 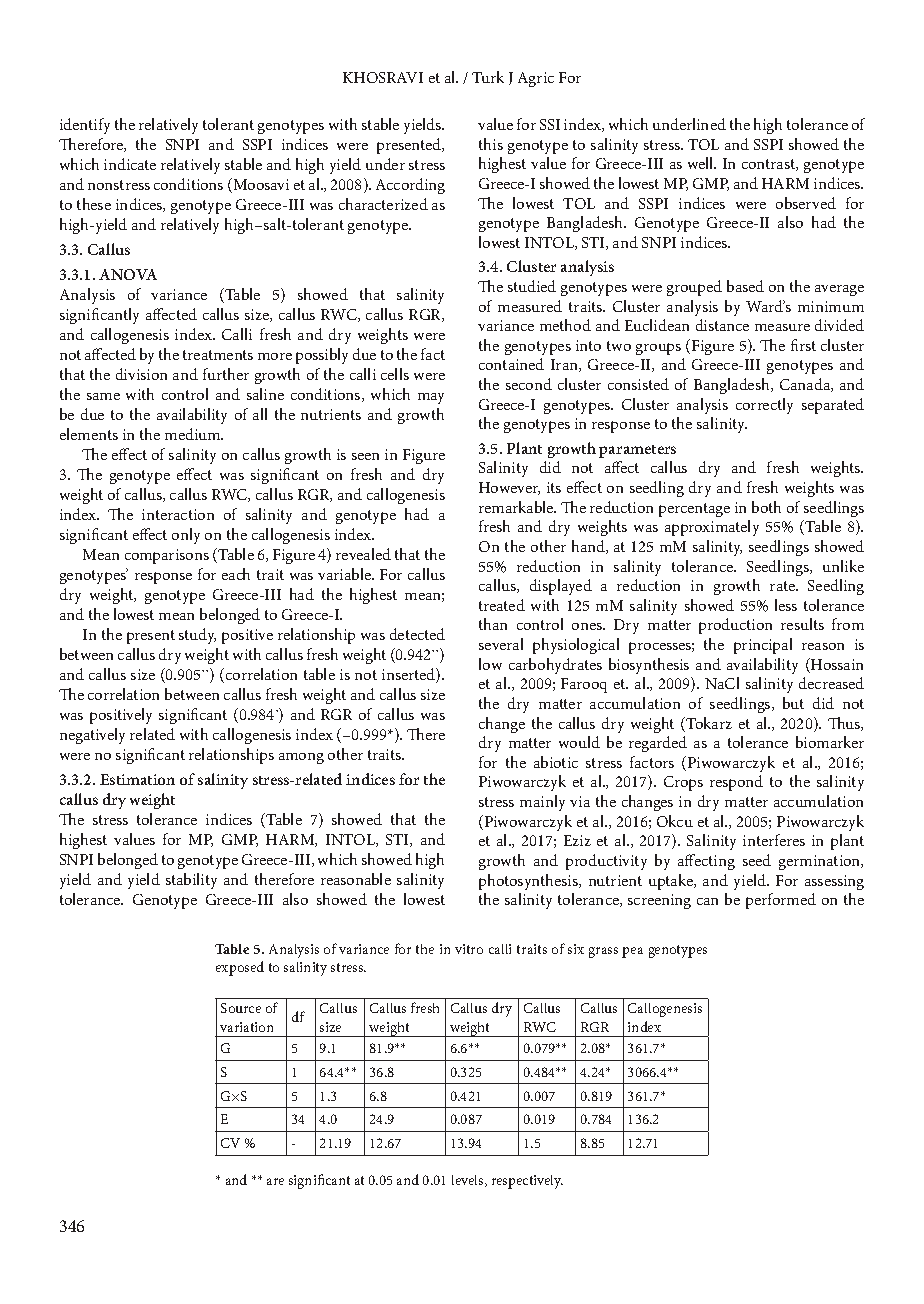 I want to click on production, so click(x=735, y=626).
